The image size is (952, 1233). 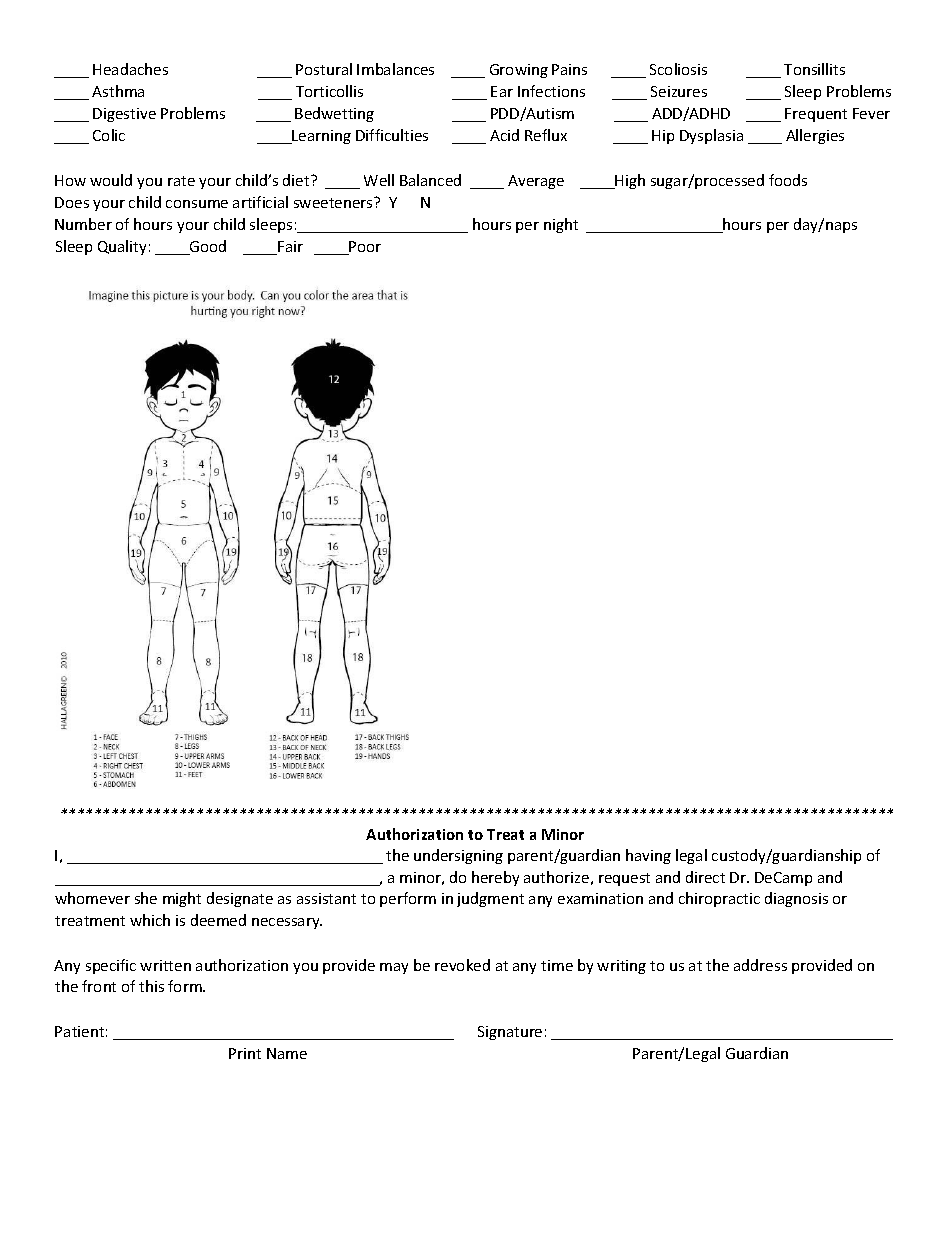 I want to click on direct, so click(x=705, y=877).
